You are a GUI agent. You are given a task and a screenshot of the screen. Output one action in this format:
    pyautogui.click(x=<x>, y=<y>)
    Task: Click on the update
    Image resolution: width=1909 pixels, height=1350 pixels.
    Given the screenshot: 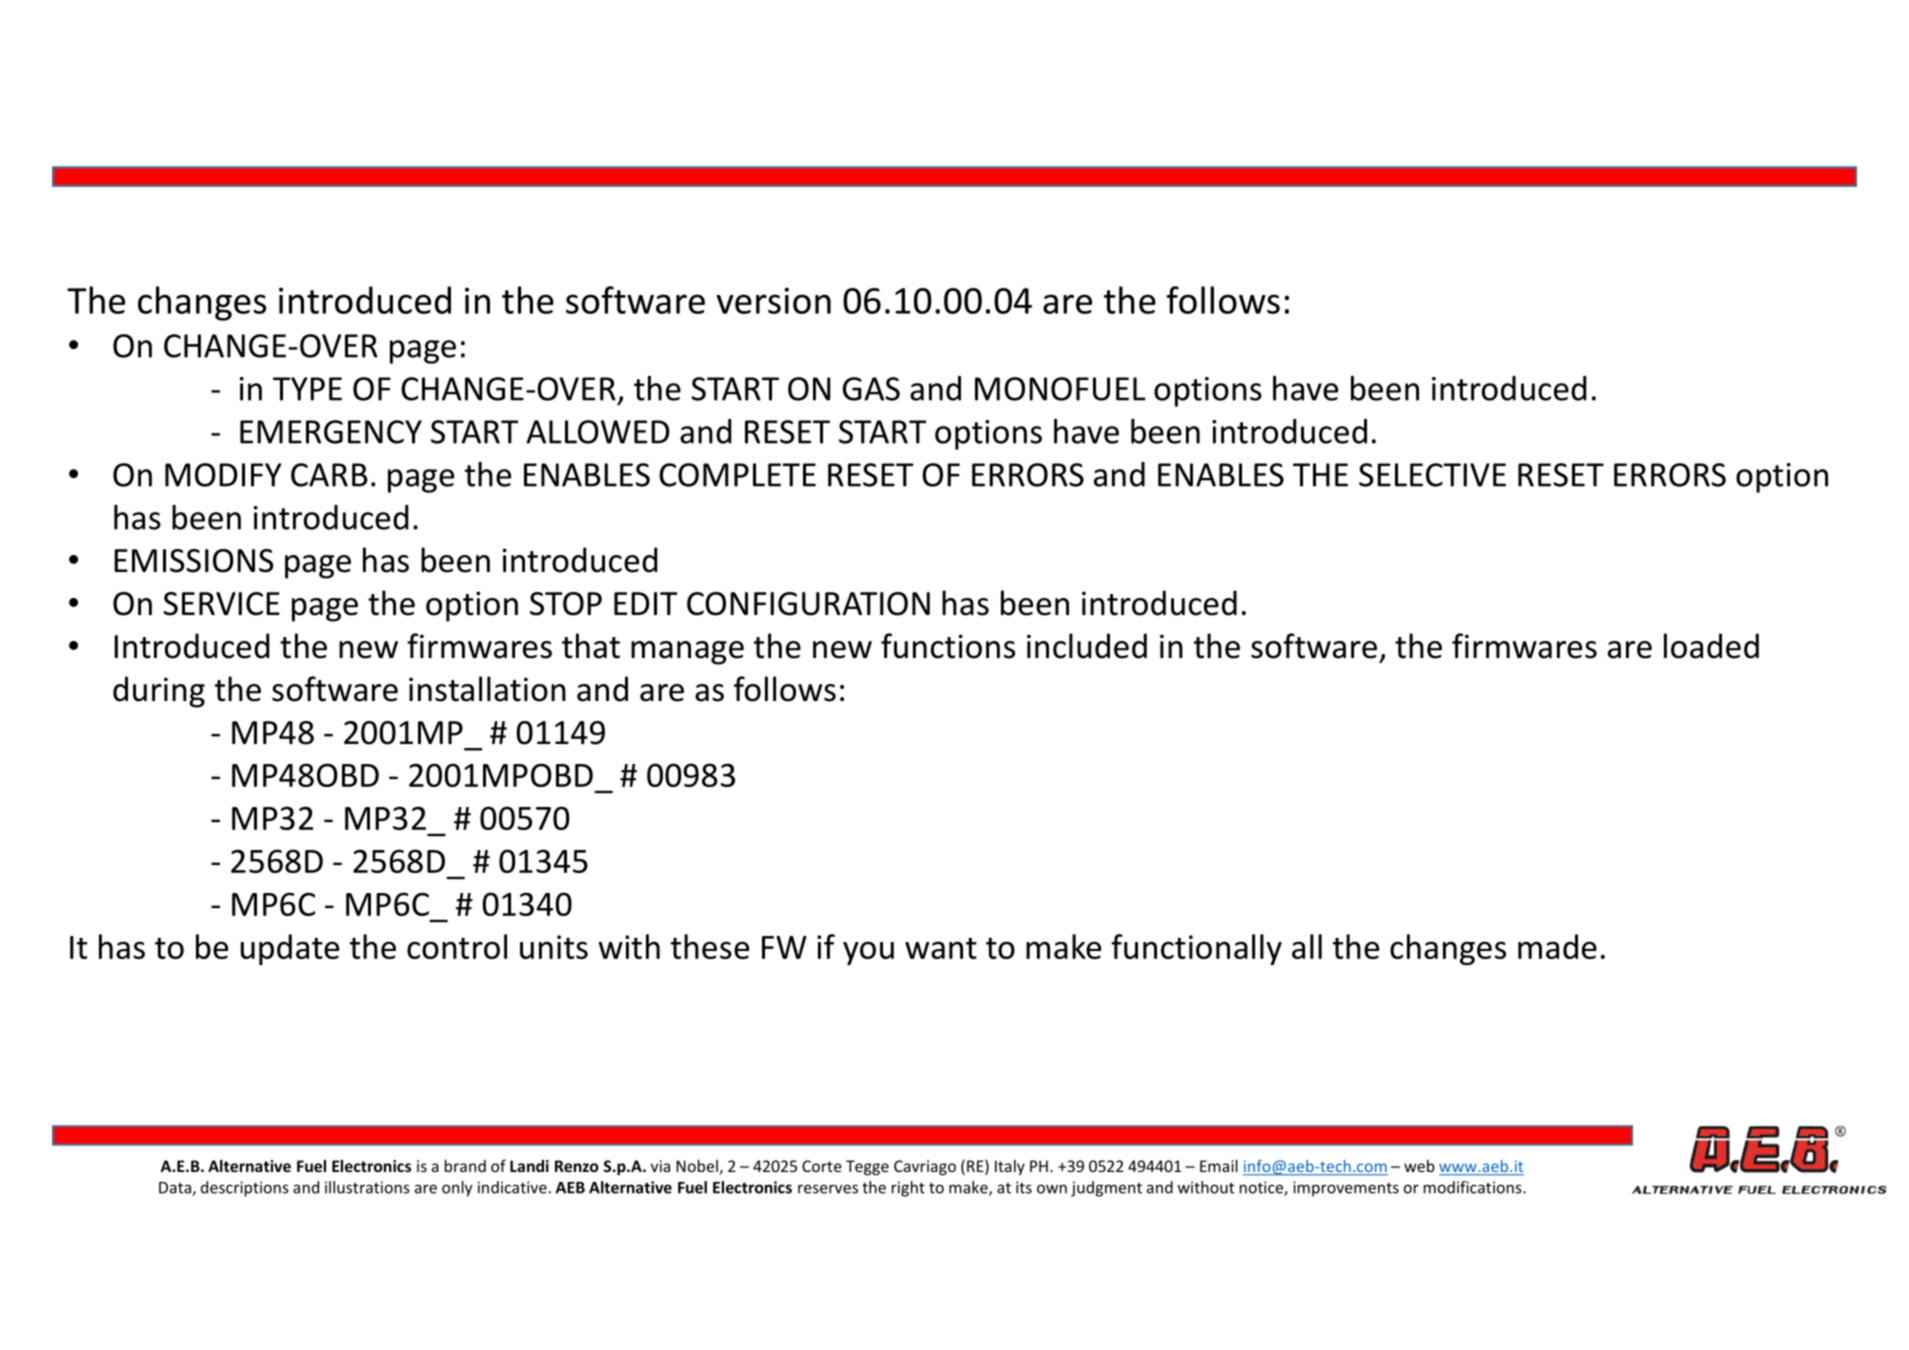 What is the action you would take?
    pyautogui.click(x=290, y=949)
